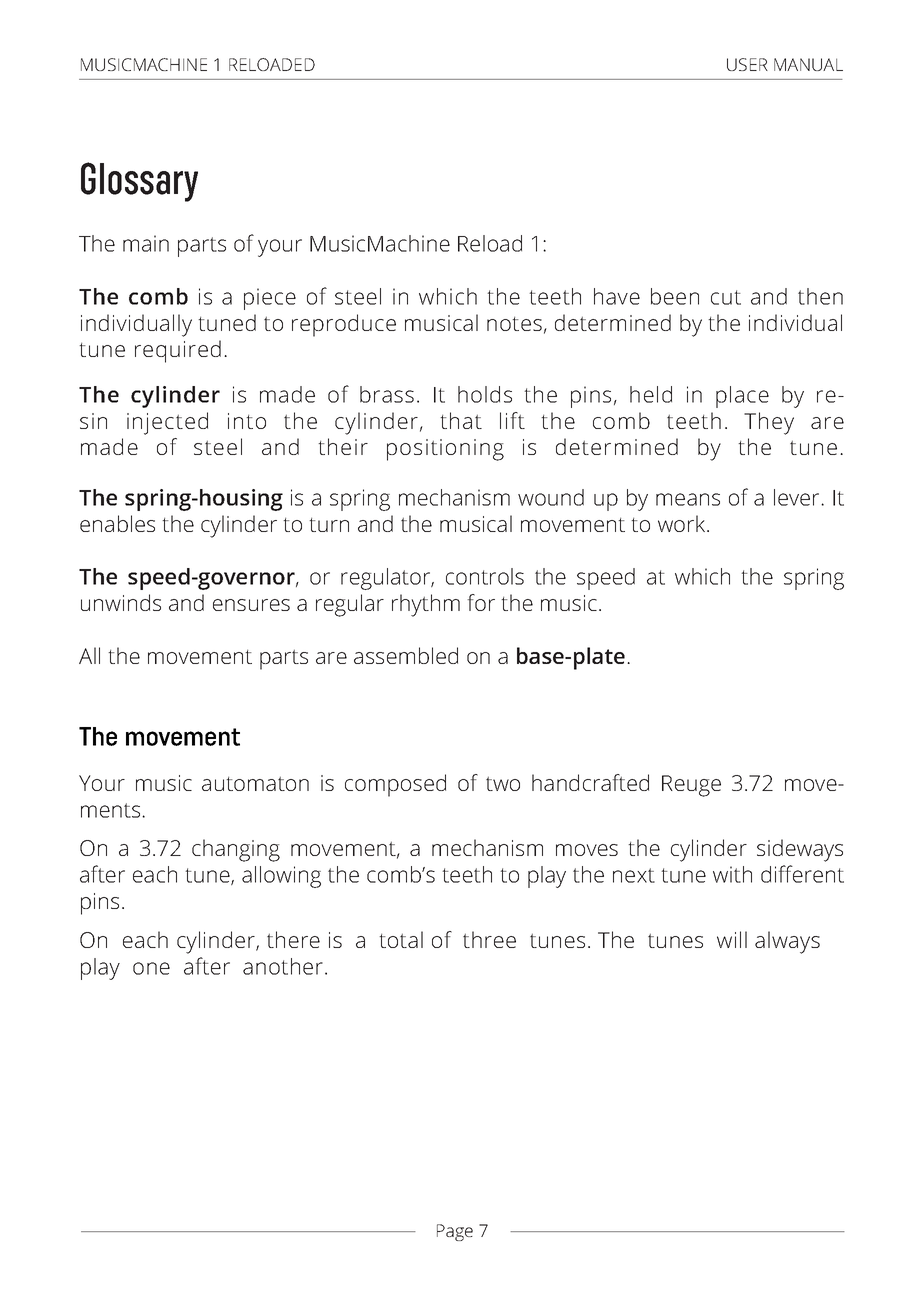 Image resolution: width=924 pixels, height=1311 pixels. What do you see at coordinates (787, 942) in the screenshot?
I see `always` at bounding box center [787, 942].
